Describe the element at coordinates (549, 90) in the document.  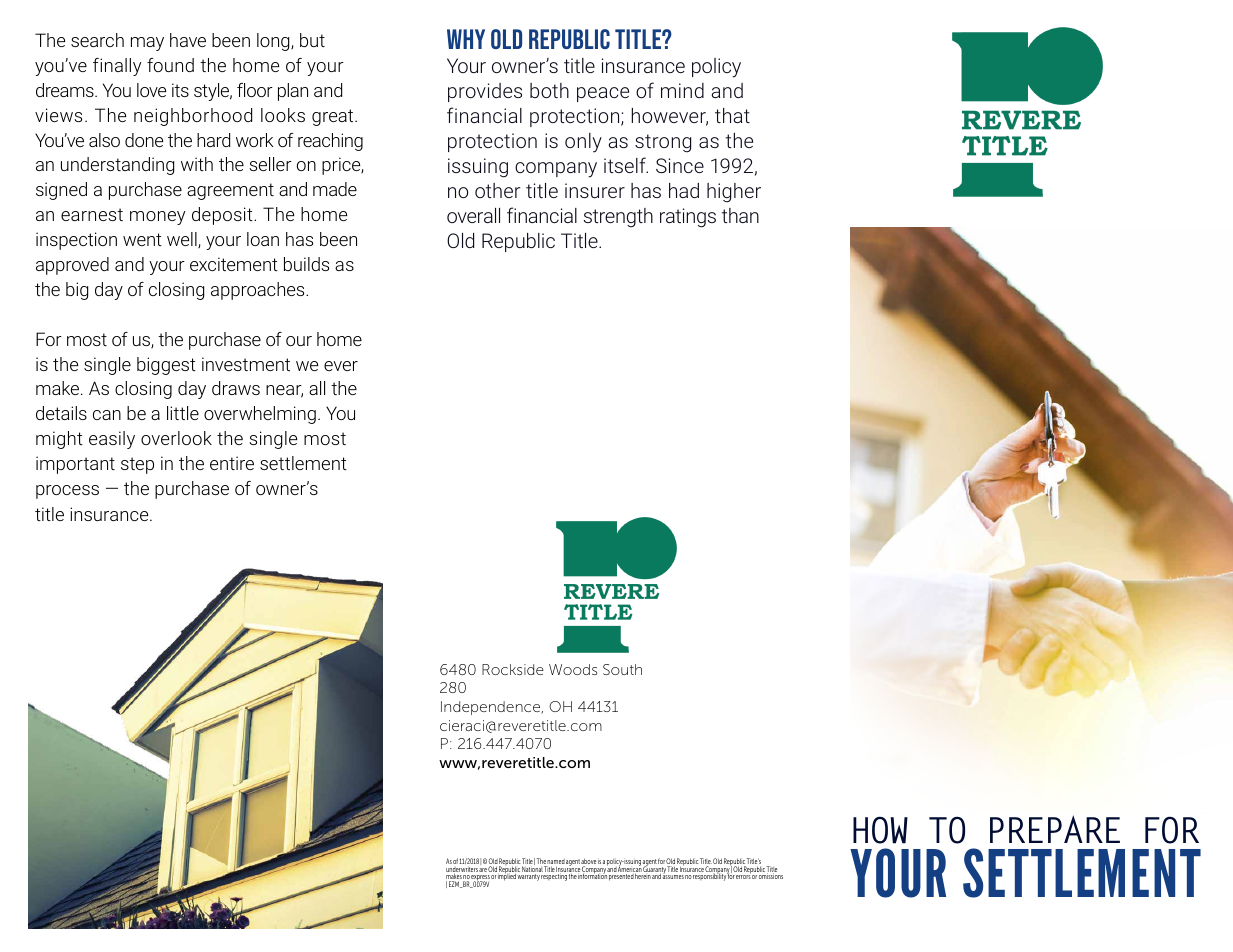
I see `both` at that location.
